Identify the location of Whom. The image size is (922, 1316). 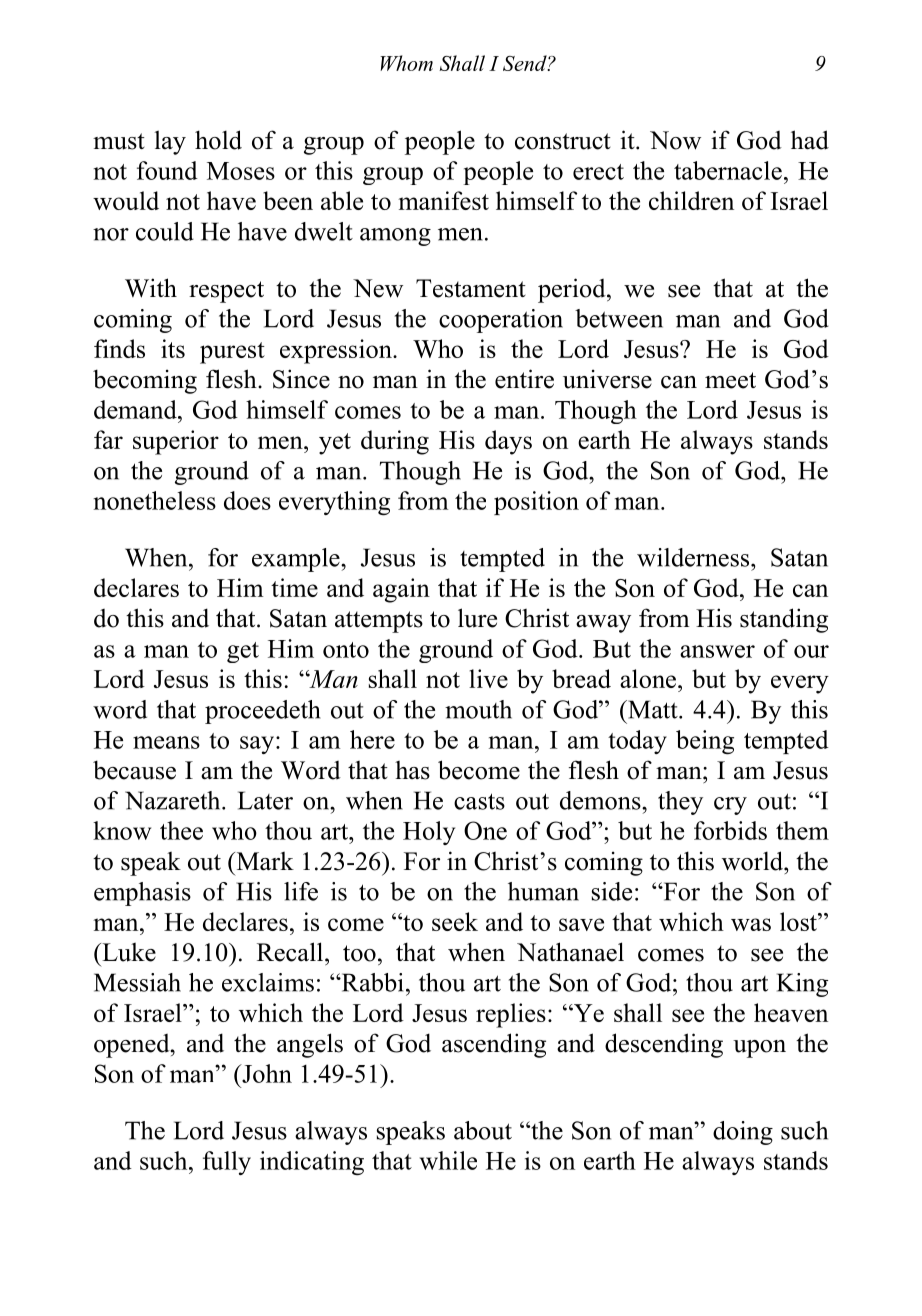
(406, 63).
